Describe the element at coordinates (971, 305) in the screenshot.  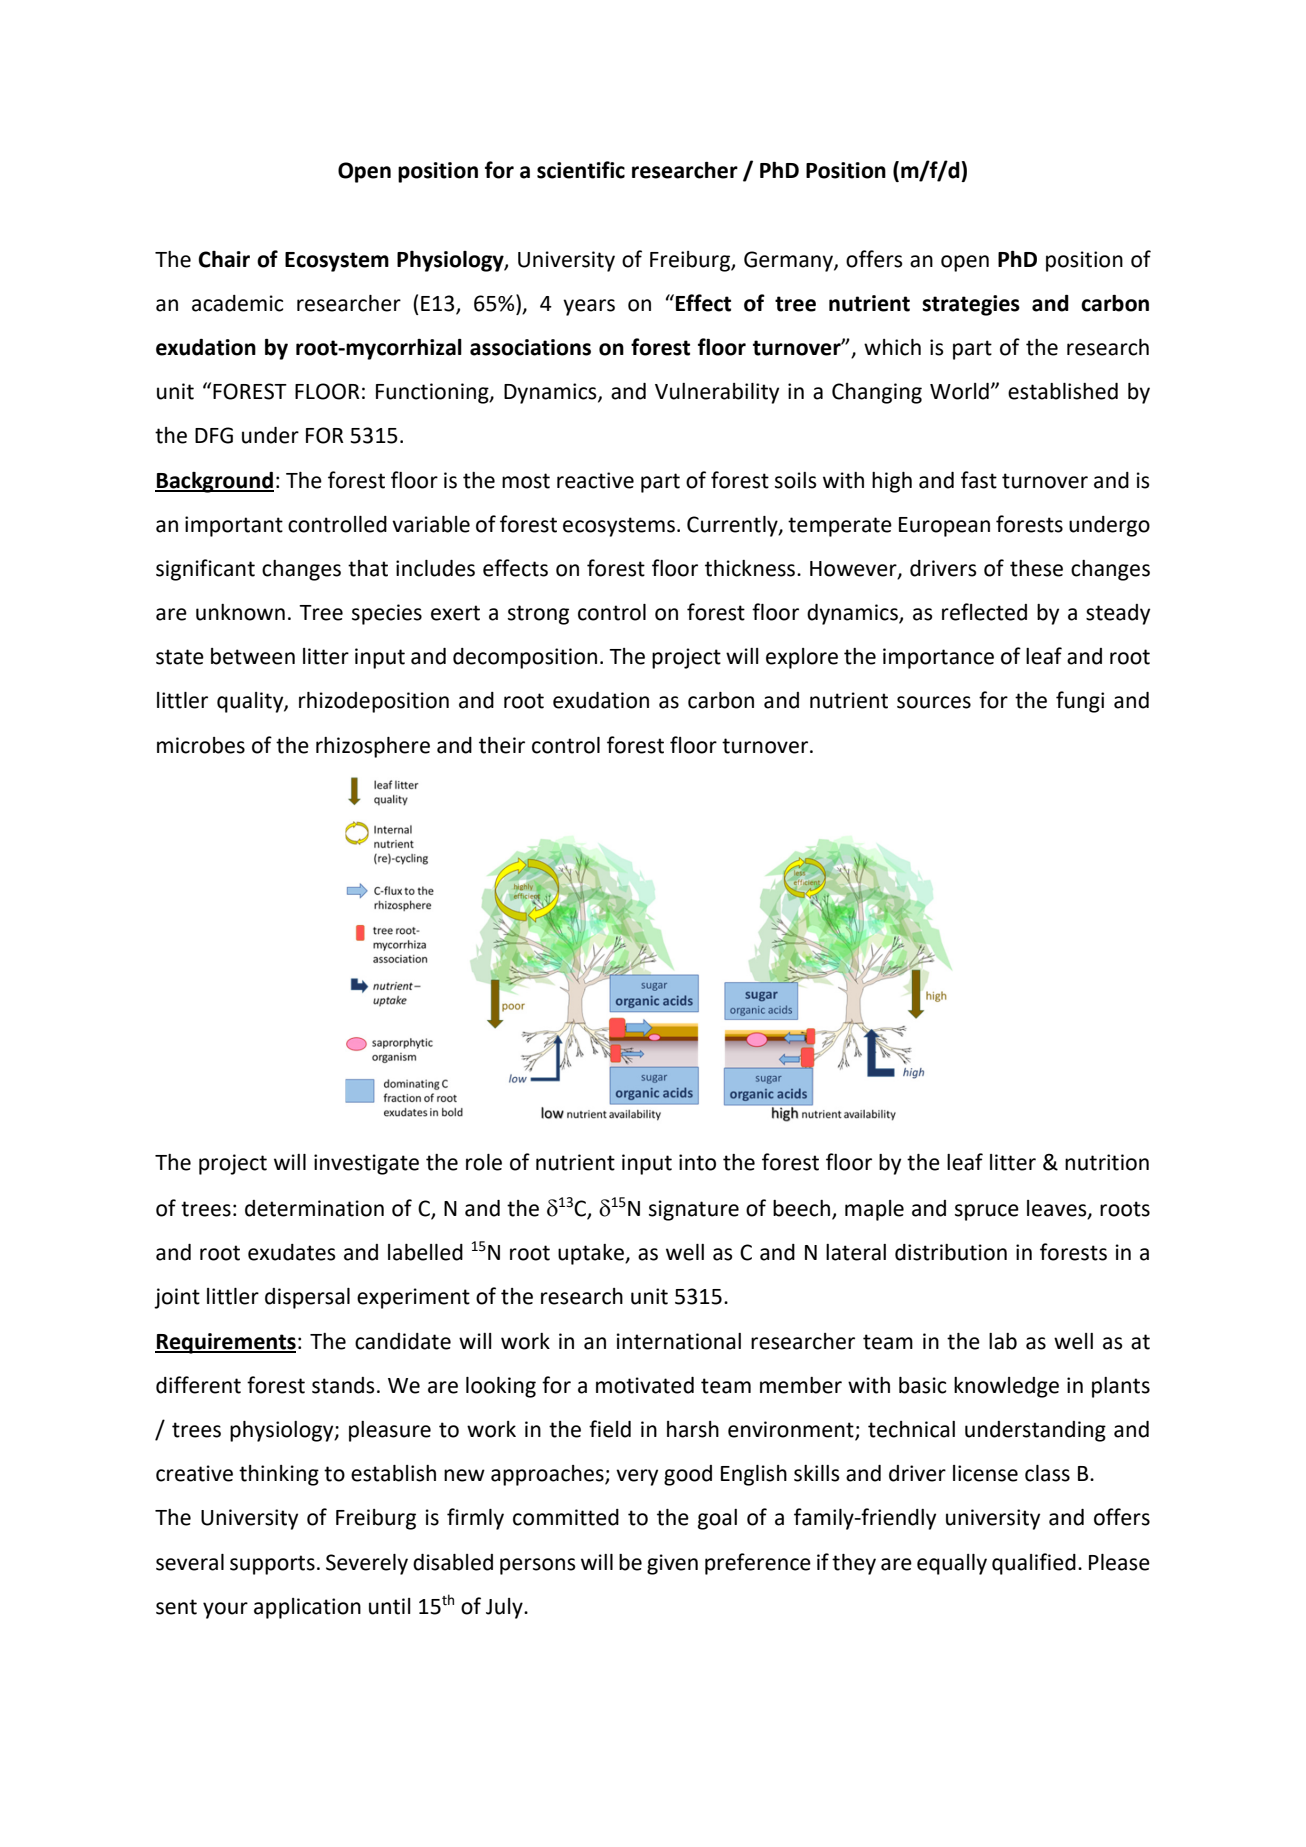
I see `strategies` at that location.
